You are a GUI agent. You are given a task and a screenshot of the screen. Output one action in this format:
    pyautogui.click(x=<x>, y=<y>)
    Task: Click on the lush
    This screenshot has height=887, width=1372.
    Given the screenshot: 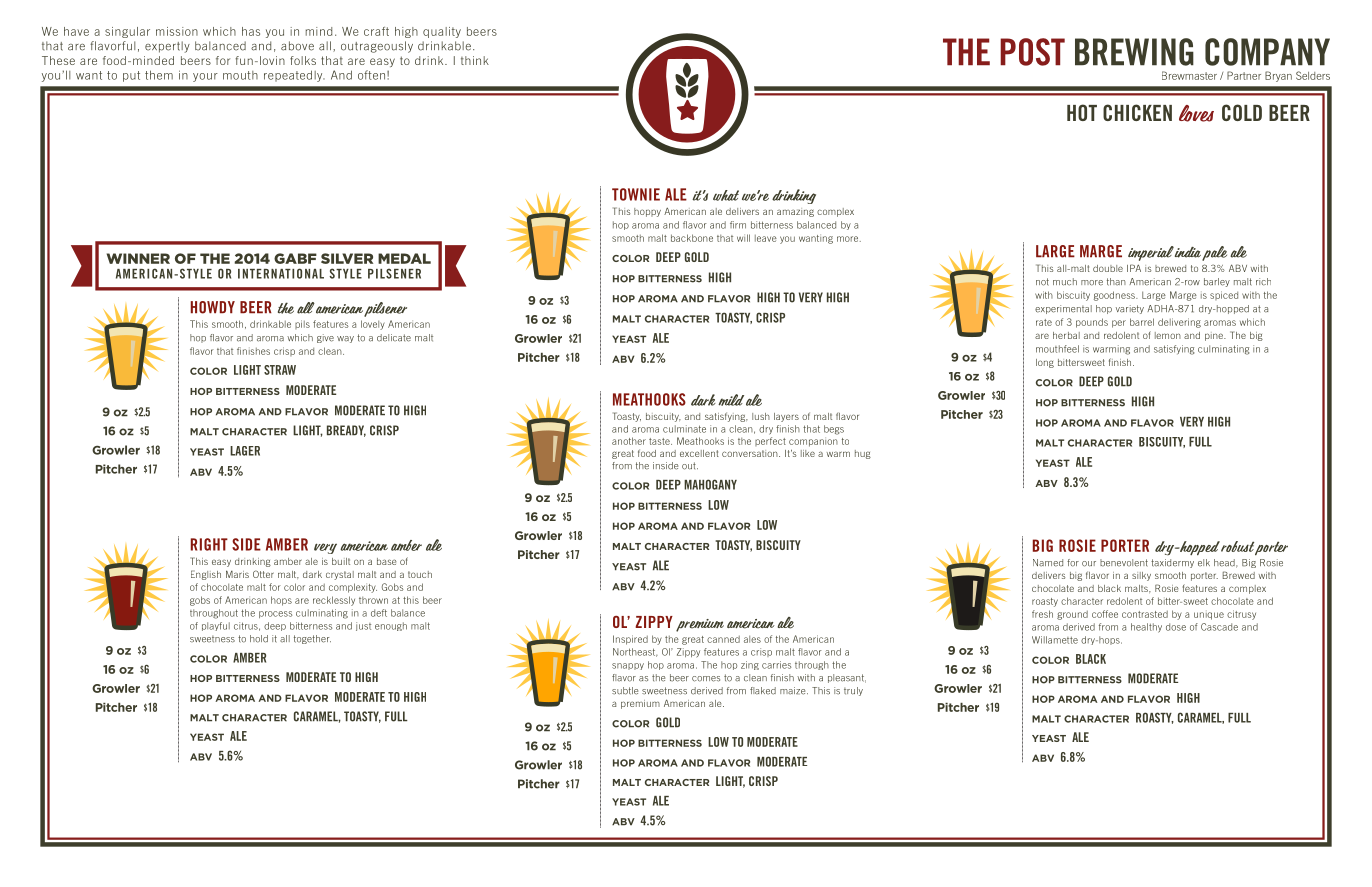 What is the action you would take?
    pyautogui.click(x=761, y=416)
